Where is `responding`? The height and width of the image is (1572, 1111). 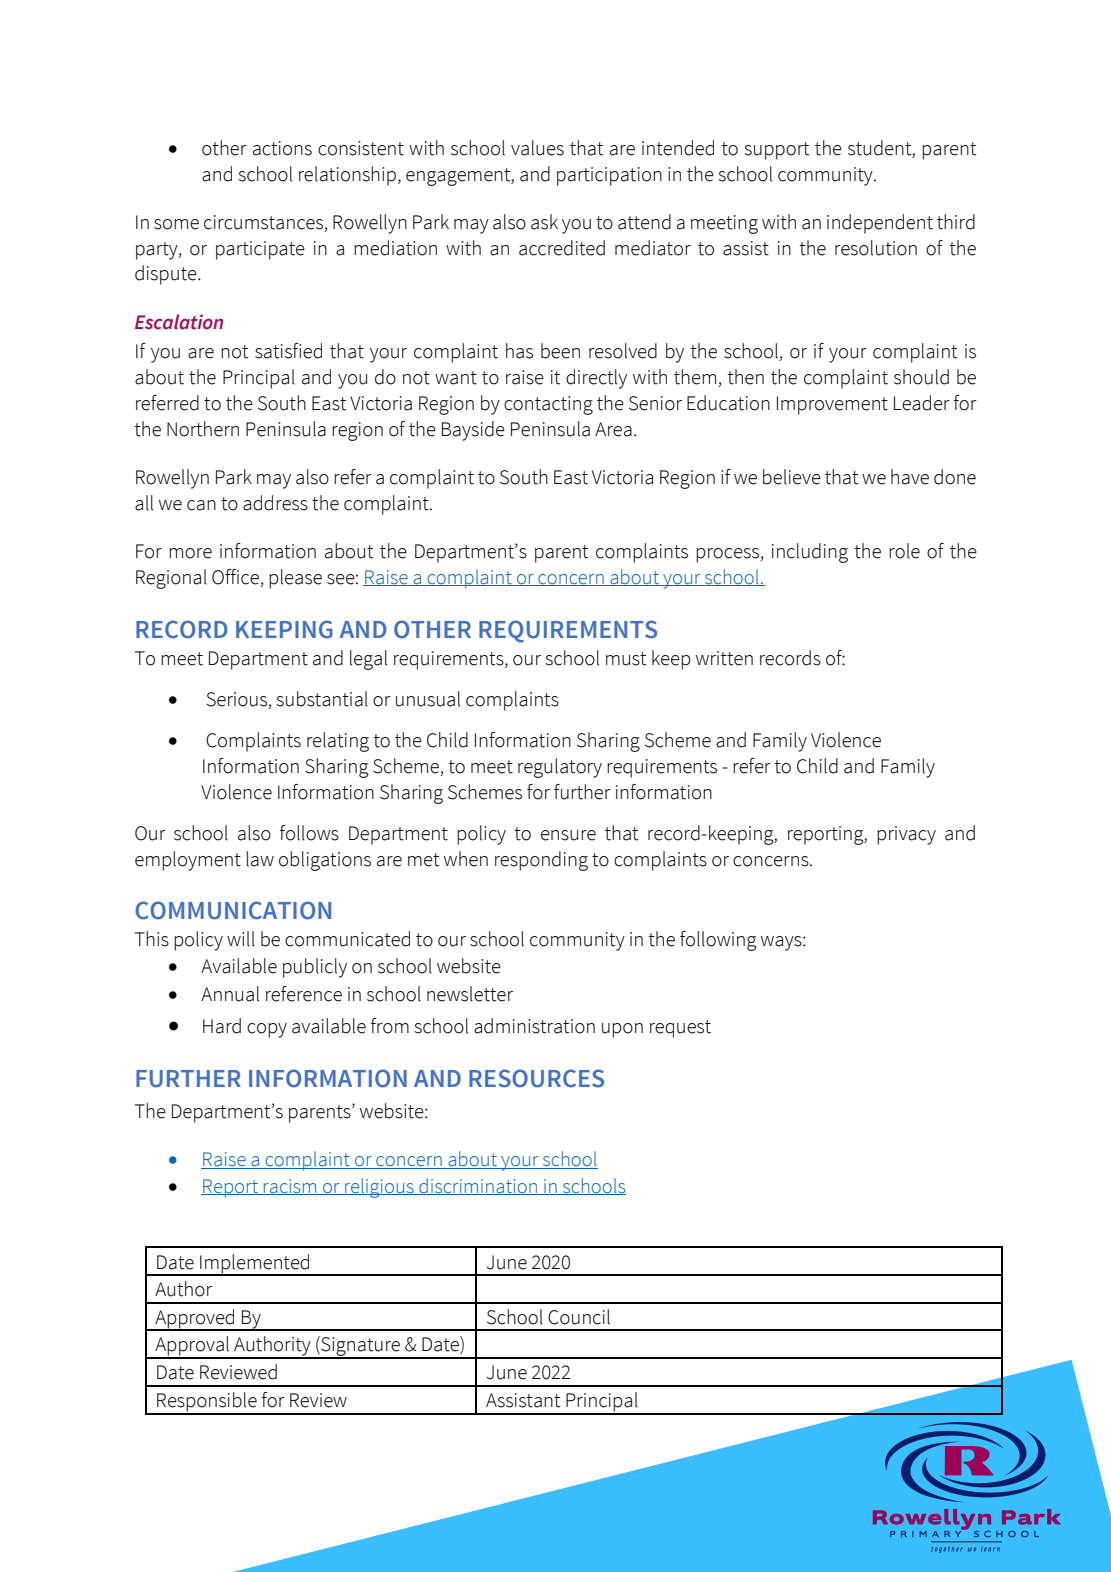
responding is located at coordinates (541, 861).
